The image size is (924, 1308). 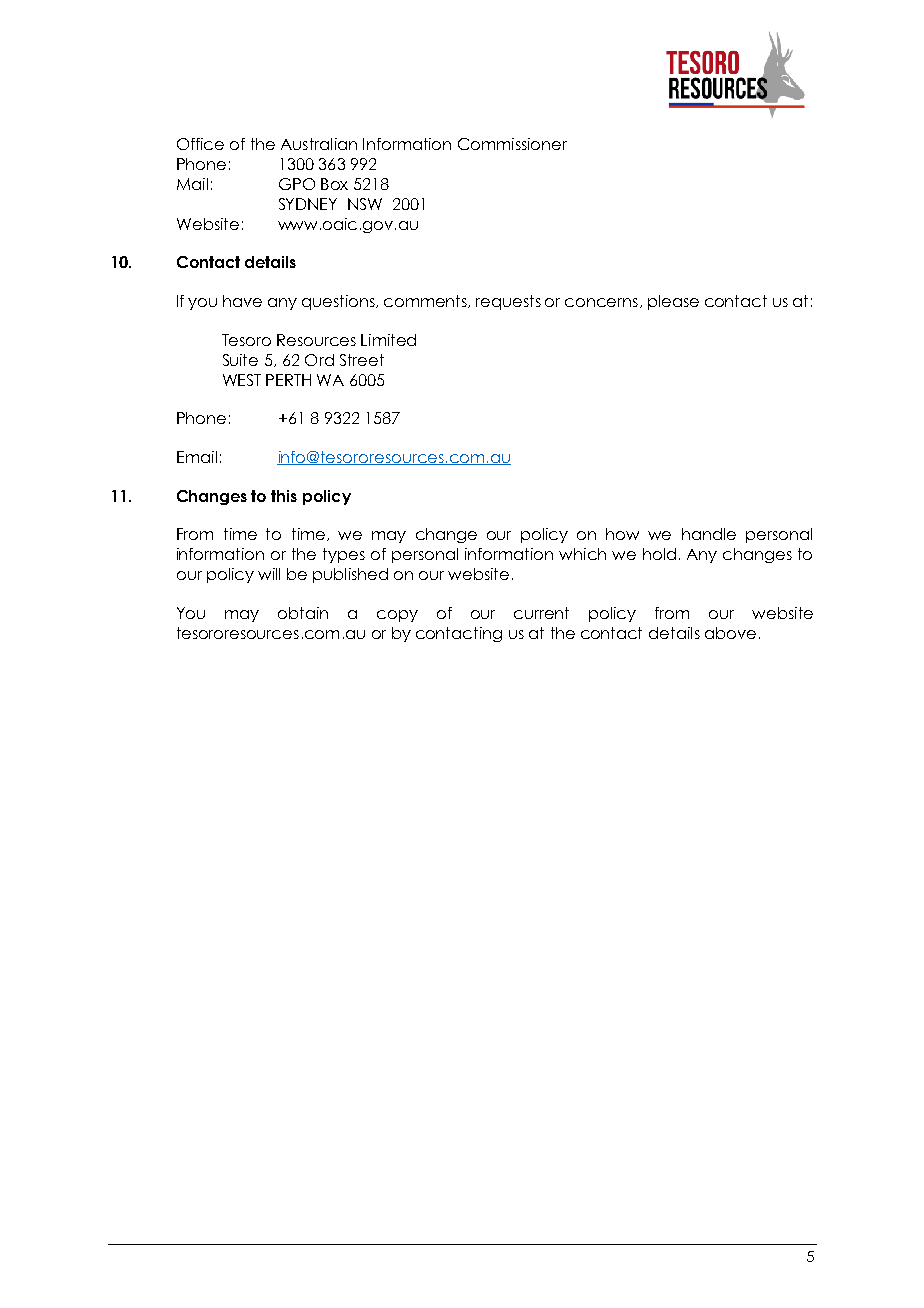 What do you see at coordinates (319, 144) in the screenshot?
I see `Australian` at bounding box center [319, 144].
